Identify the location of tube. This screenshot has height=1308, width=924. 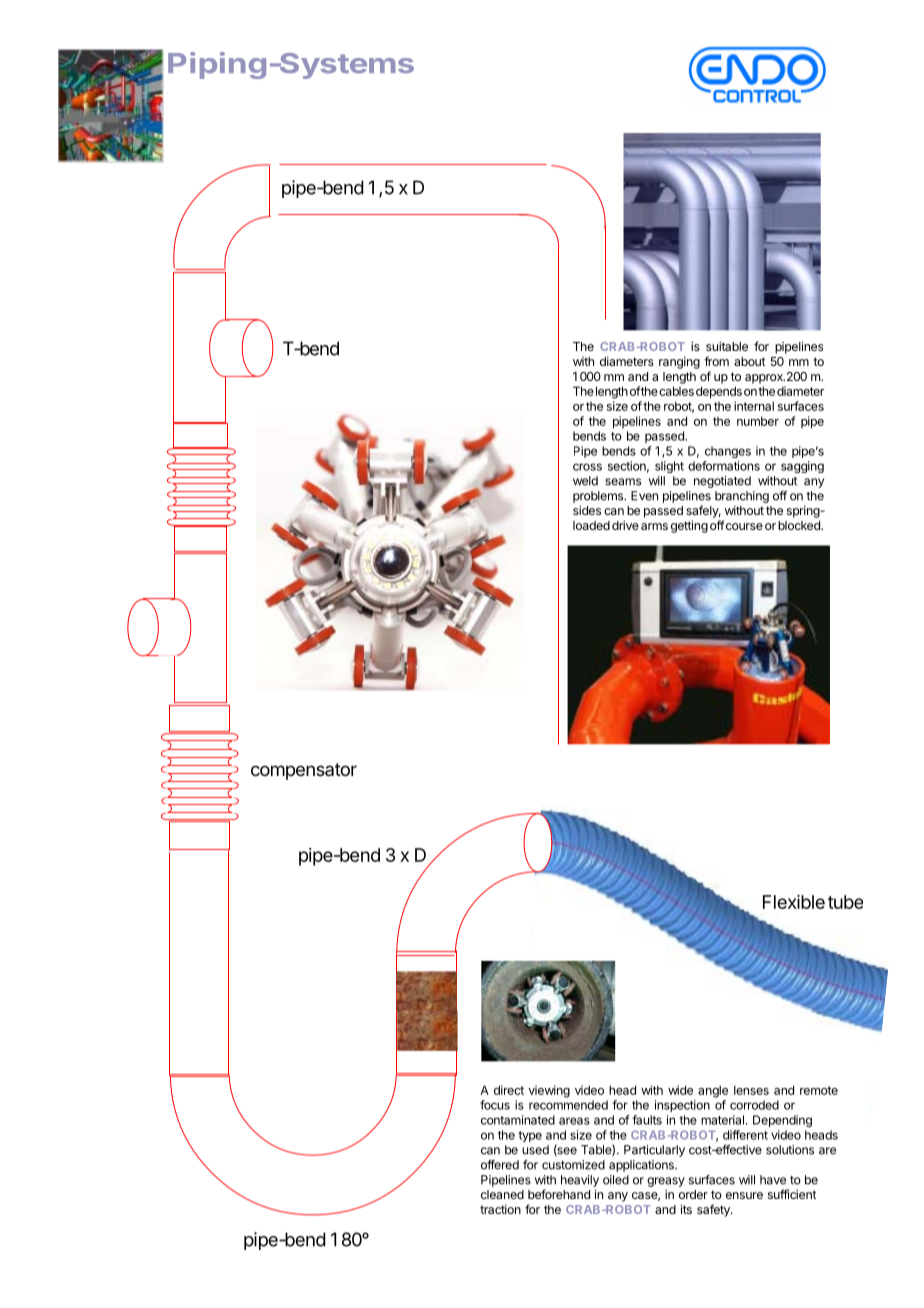
(845, 902).
